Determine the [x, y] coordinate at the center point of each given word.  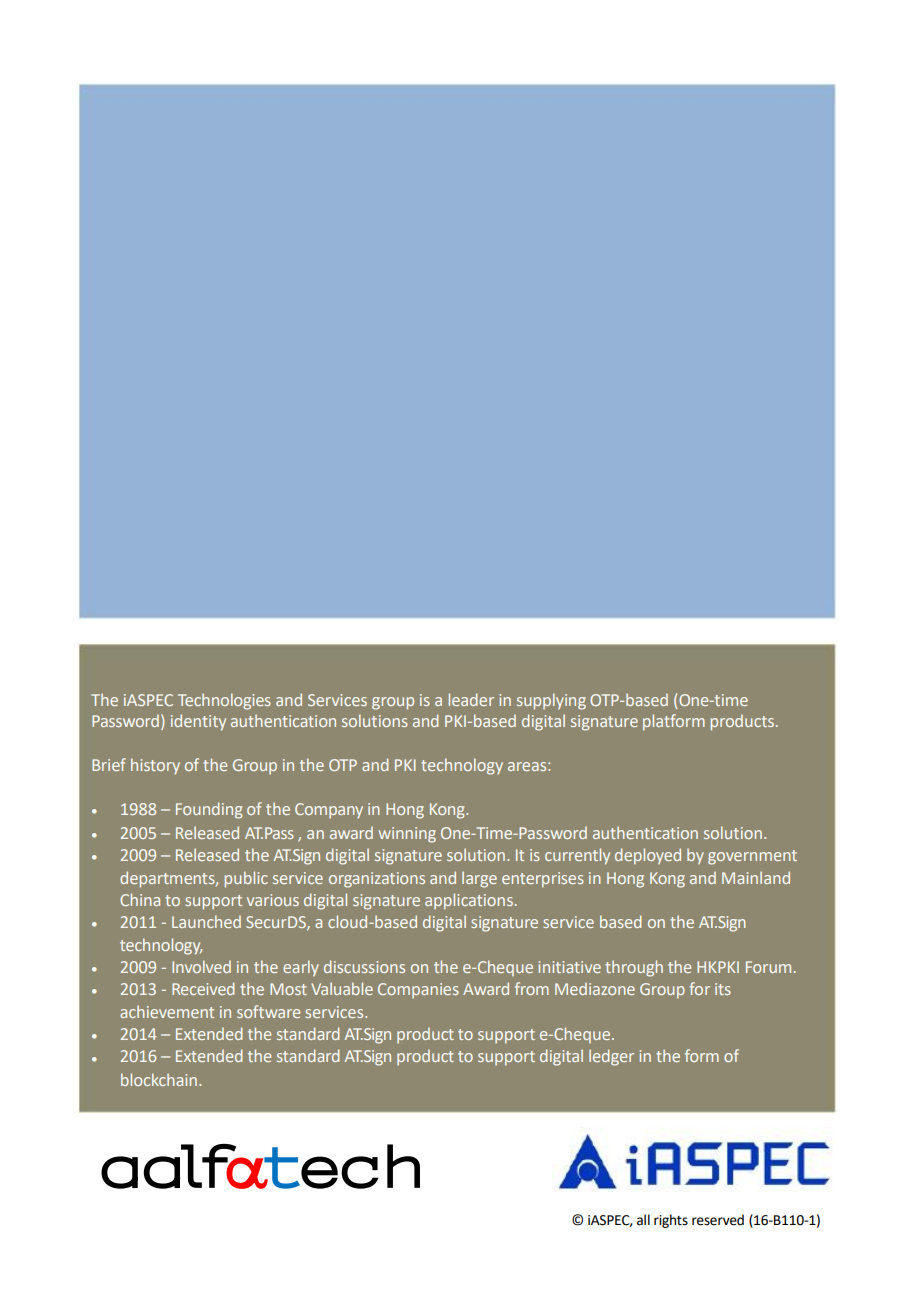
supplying [551, 701]
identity [198, 722]
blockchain [159, 1079]
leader [471, 699]
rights [671, 1221]
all [643, 1220]
